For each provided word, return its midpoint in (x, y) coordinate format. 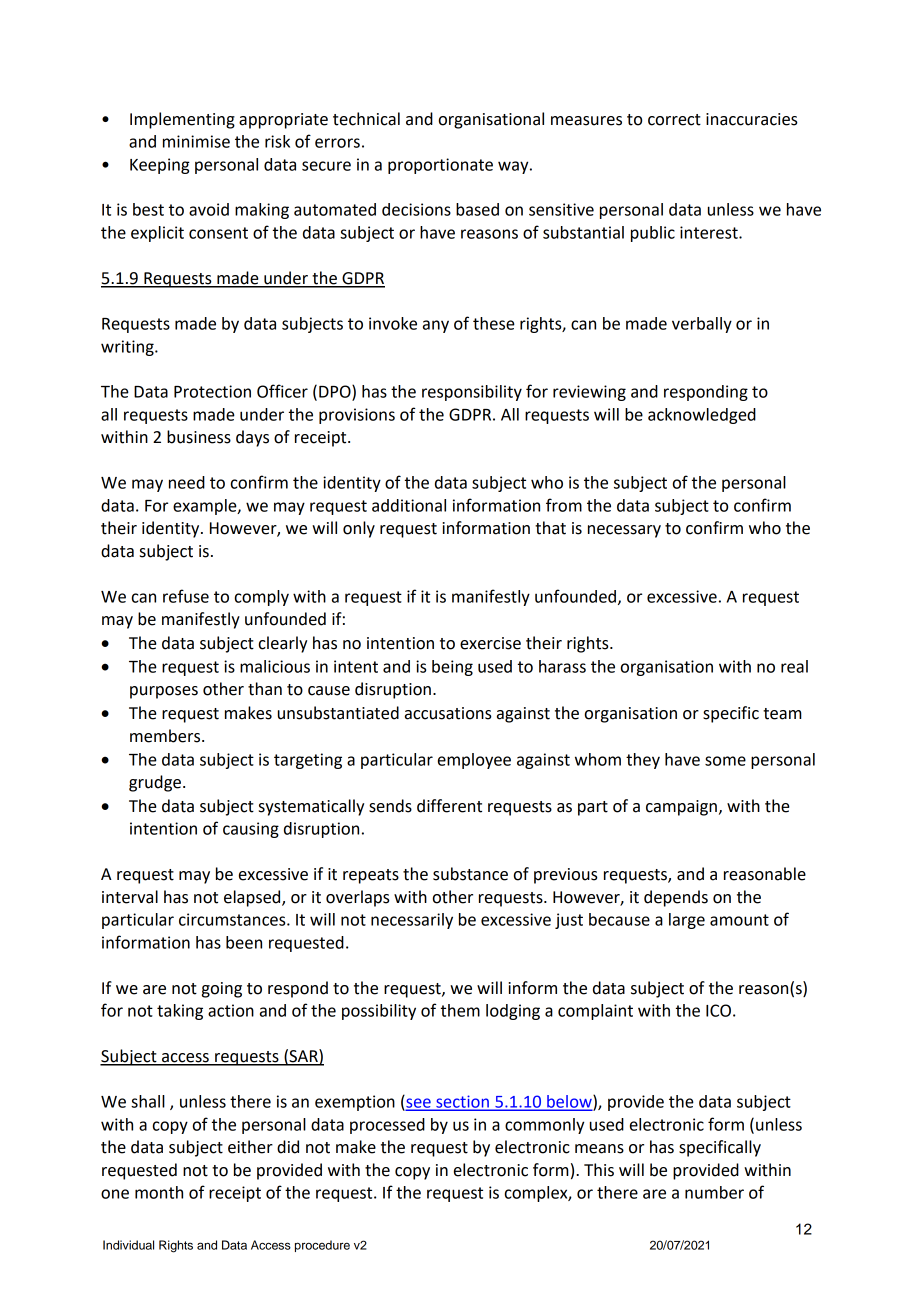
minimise (196, 141)
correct (674, 120)
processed (387, 1126)
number (714, 1192)
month (159, 1192)
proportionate (440, 166)
